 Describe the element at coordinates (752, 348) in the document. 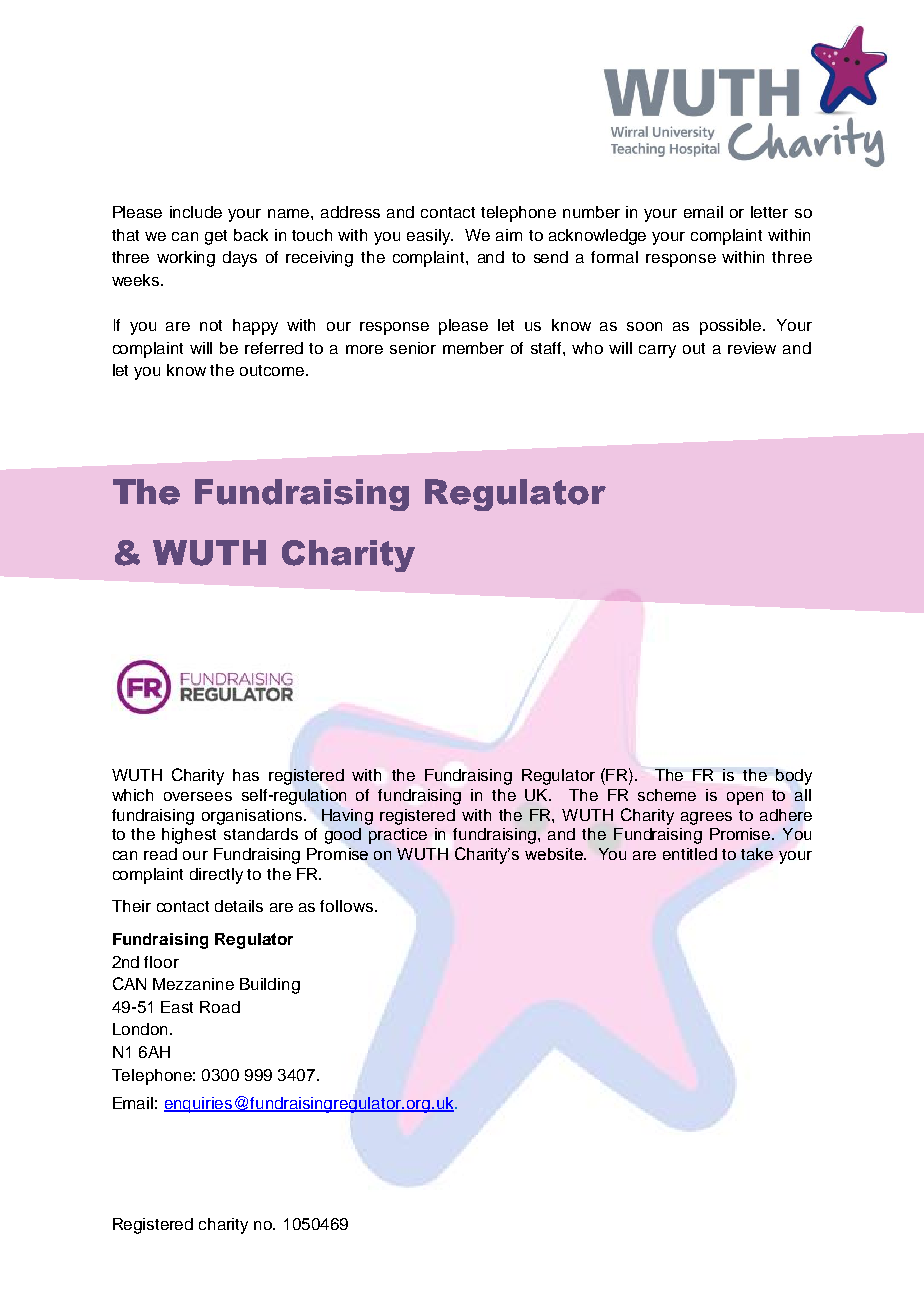

I see `review` at that location.
